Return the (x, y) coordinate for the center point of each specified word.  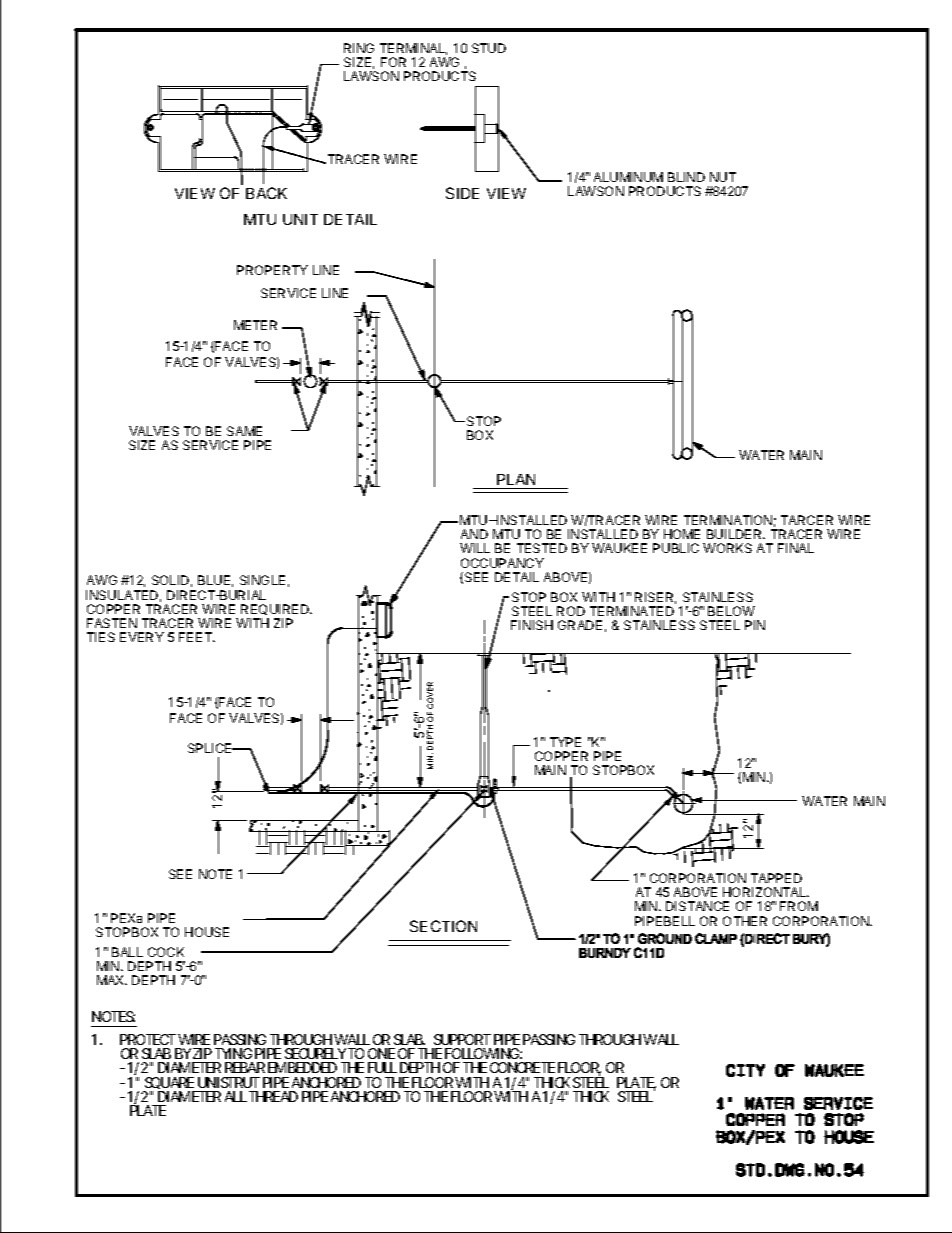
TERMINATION (728, 520)
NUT (723, 177)
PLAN (516, 479)
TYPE (565, 742)
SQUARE (169, 1083)
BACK (266, 193)
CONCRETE (522, 1067)
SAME (244, 431)
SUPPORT (462, 1039)
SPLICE (211, 748)
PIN (755, 625)
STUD (489, 48)
